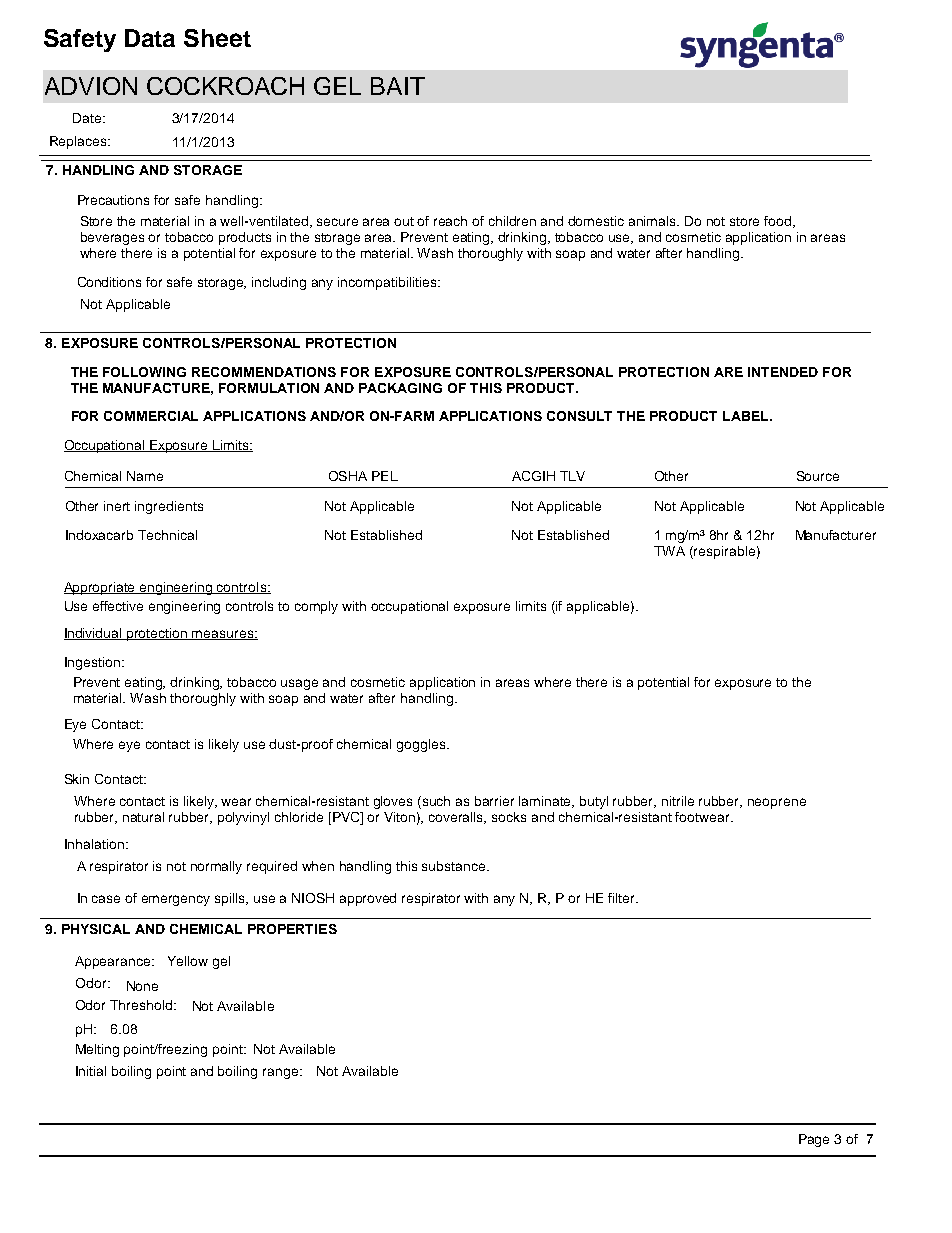  What do you see at coordinates (316, 607) in the screenshot?
I see `comply` at bounding box center [316, 607].
